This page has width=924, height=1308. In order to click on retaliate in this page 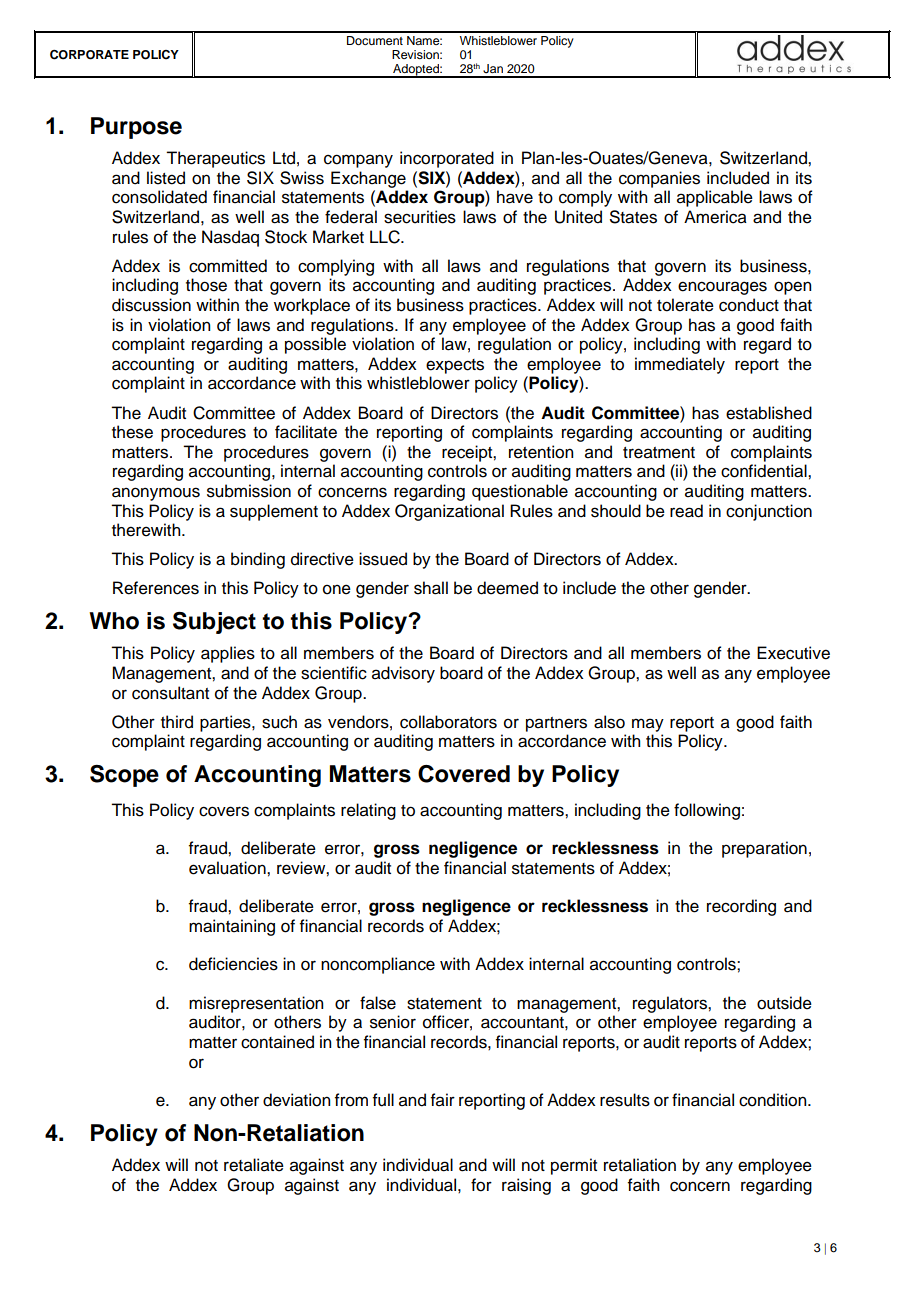, I will do `click(254, 1165)`.
